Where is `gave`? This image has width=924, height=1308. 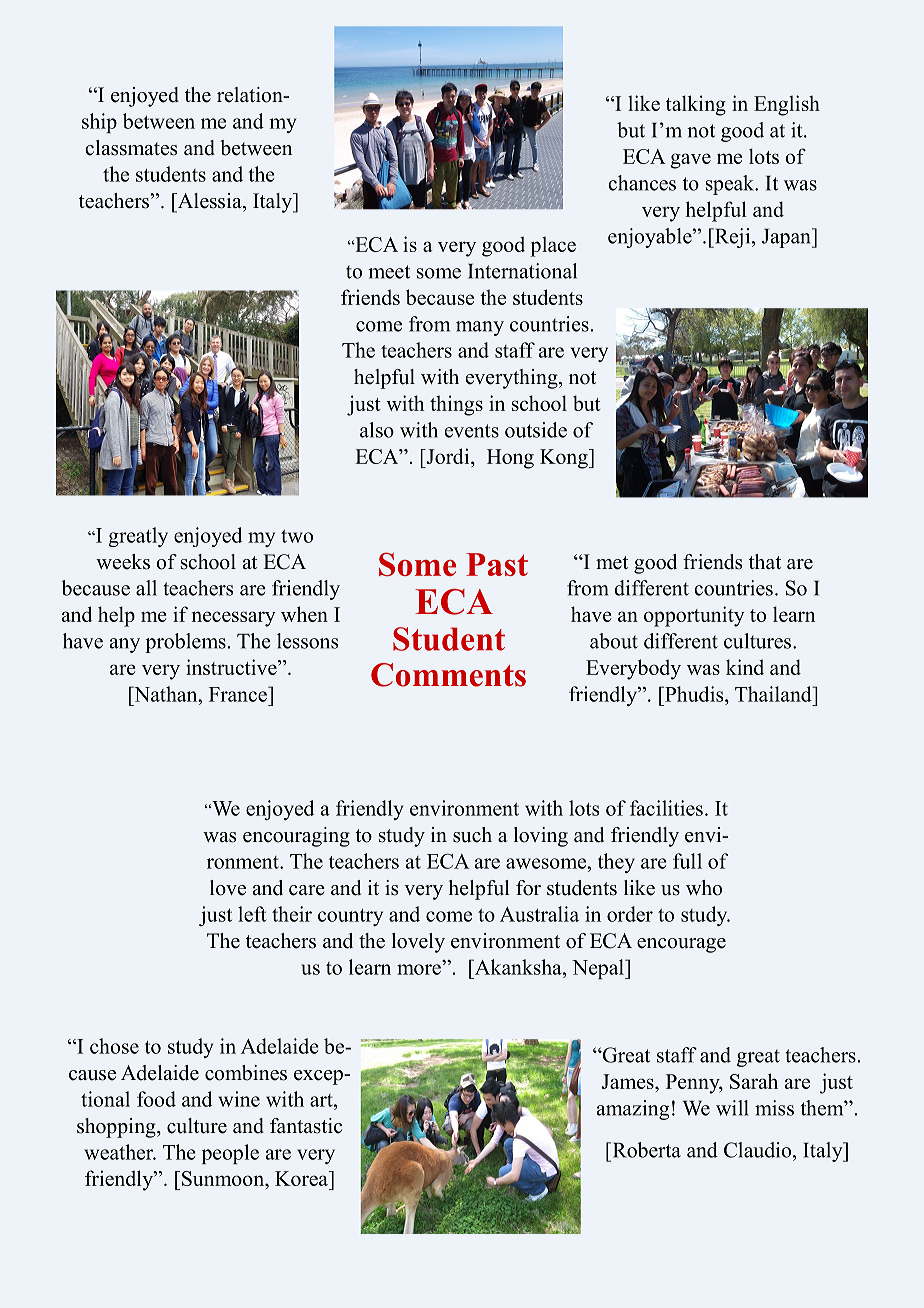 gave is located at coordinates (690, 161).
